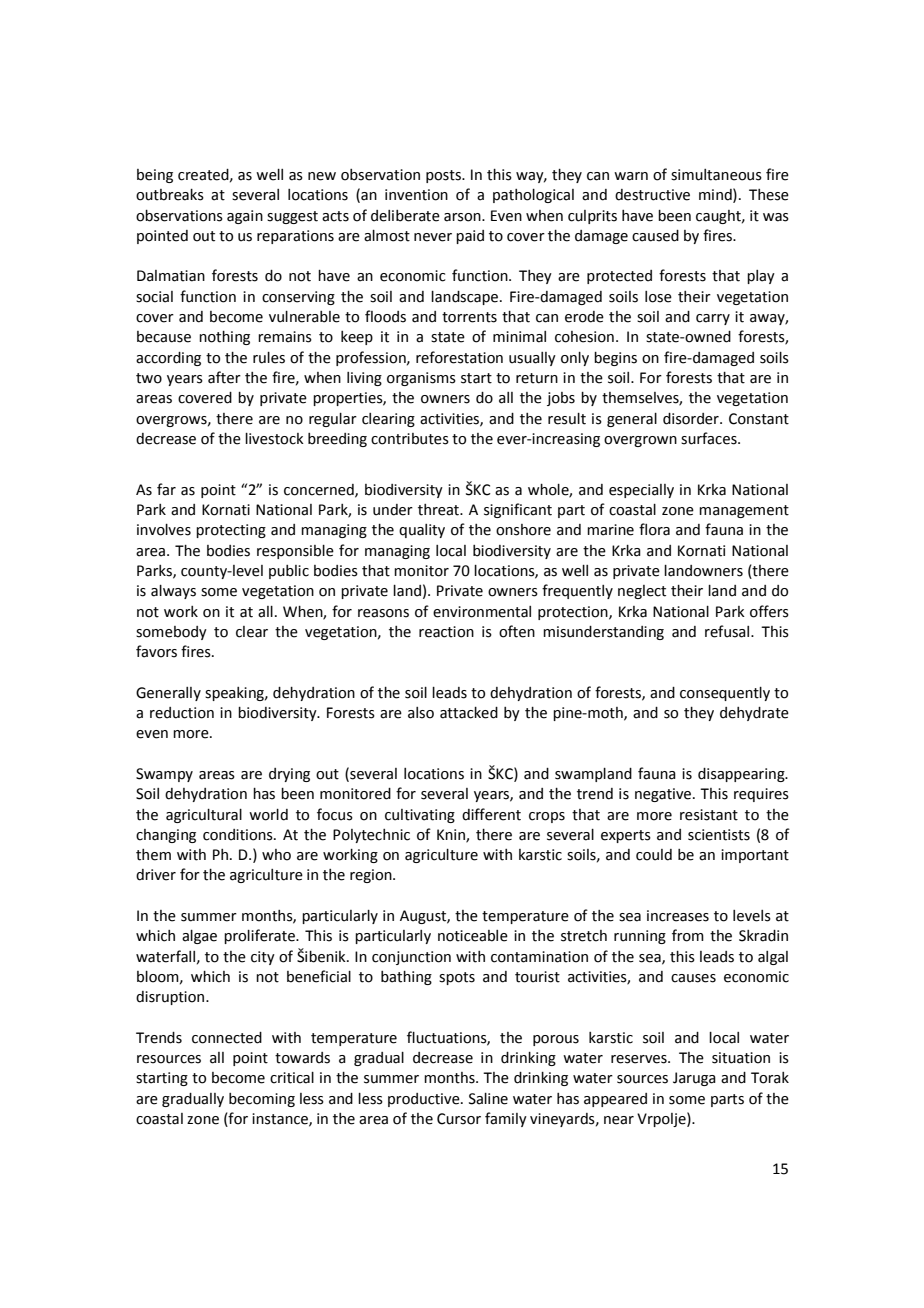  I want to click on simultaneous, so click(716, 175).
